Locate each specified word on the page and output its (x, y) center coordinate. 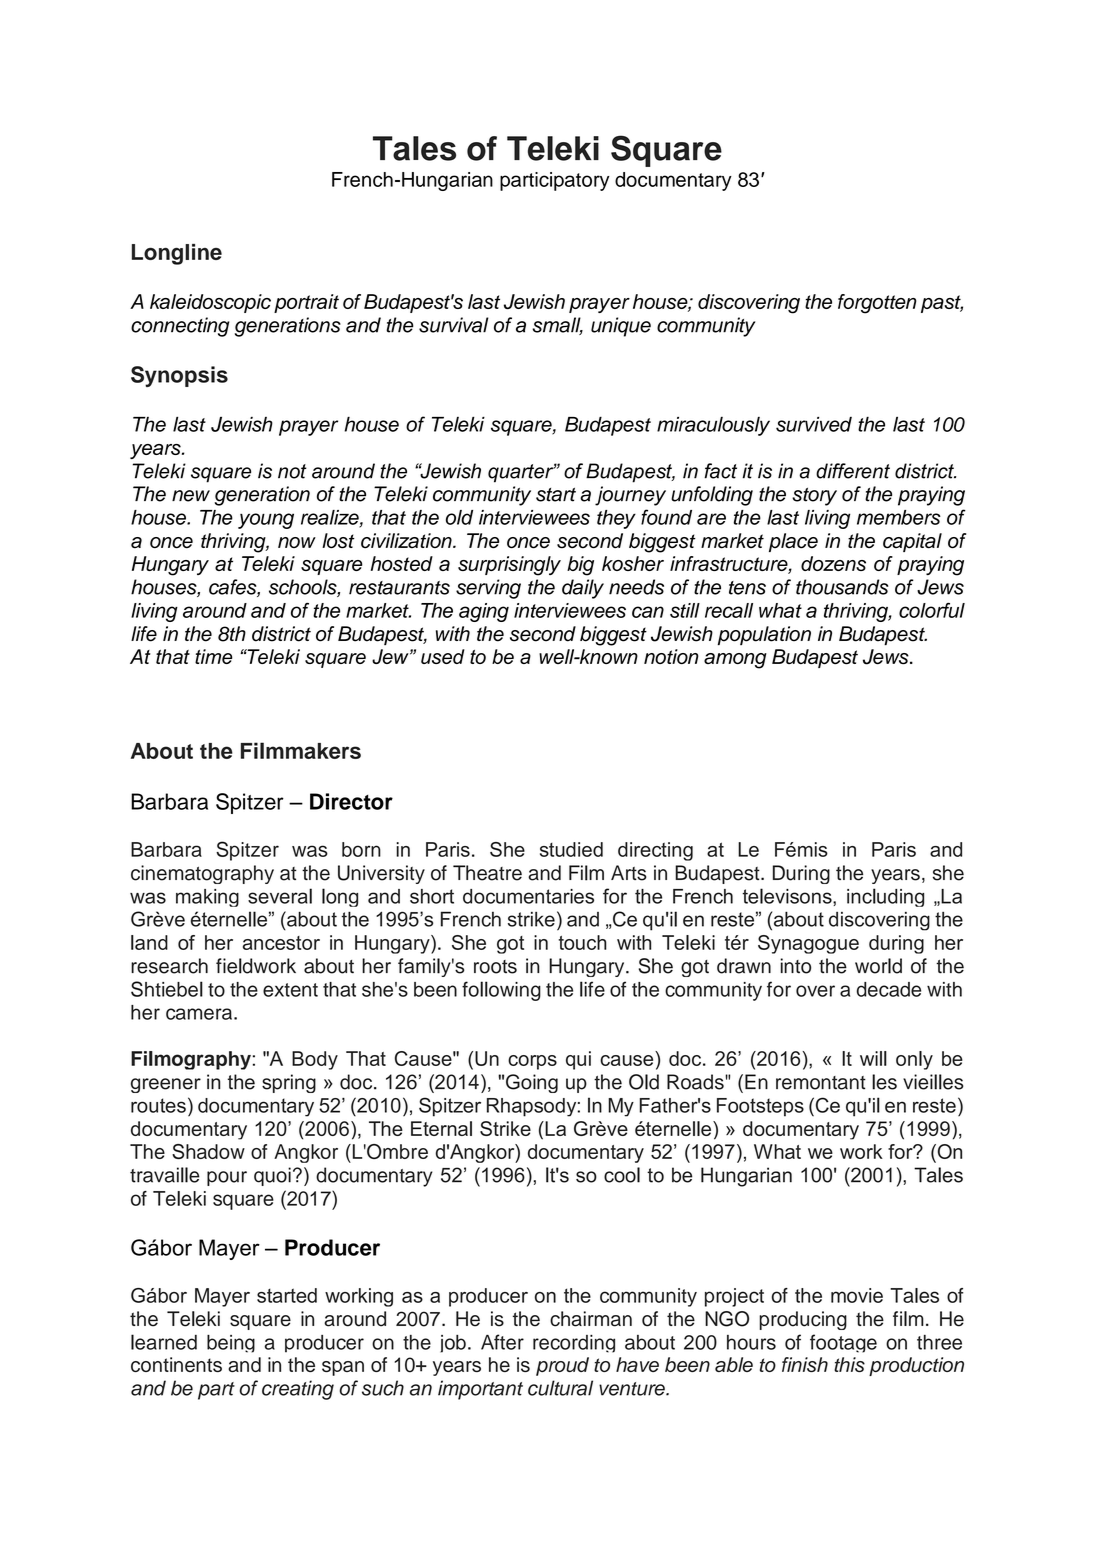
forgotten (877, 304)
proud (562, 1366)
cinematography (202, 874)
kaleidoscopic (210, 303)
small (557, 326)
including (885, 897)
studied (571, 849)
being (231, 1344)
